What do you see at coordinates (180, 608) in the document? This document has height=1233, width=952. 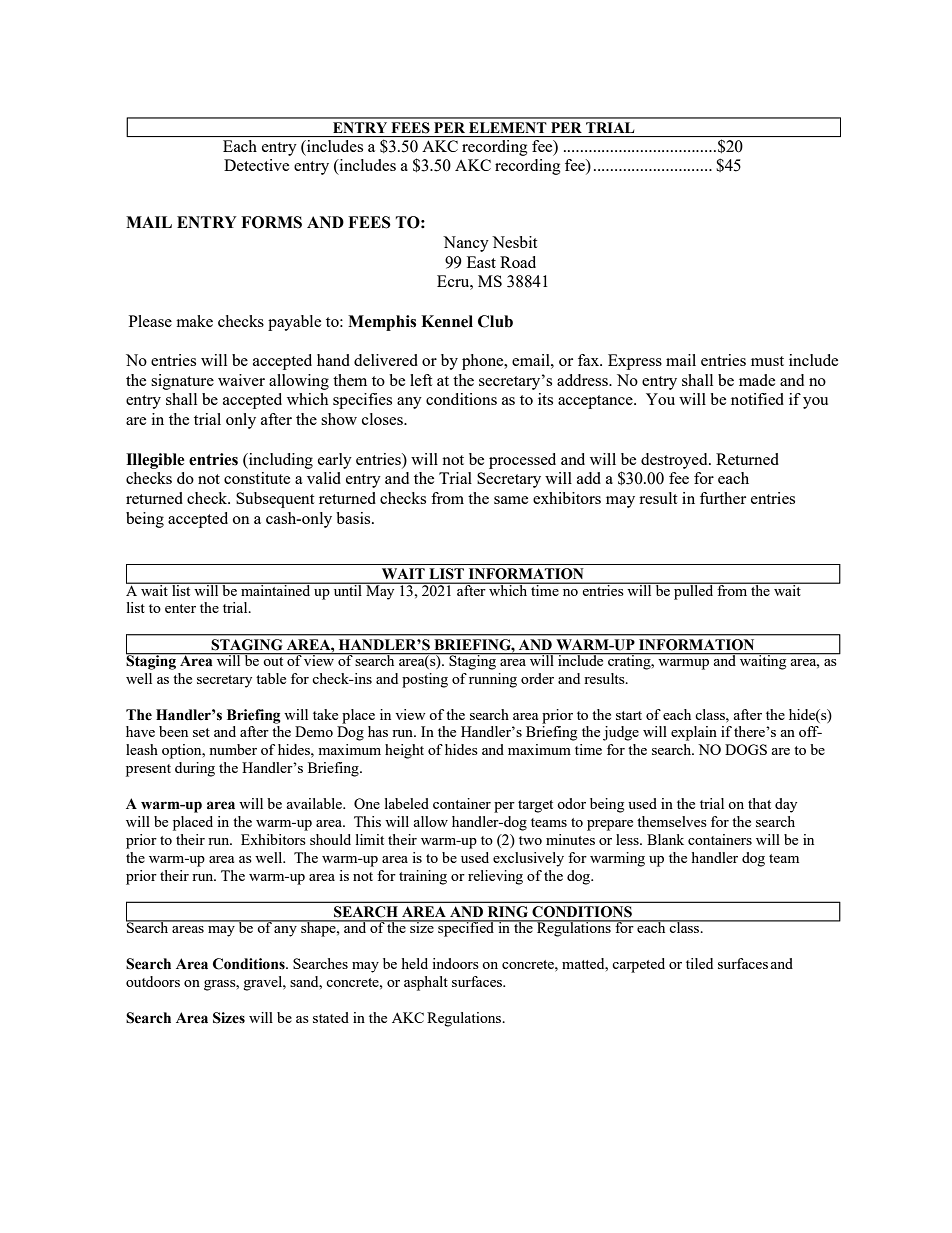 I see `enter` at bounding box center [180, 608].
